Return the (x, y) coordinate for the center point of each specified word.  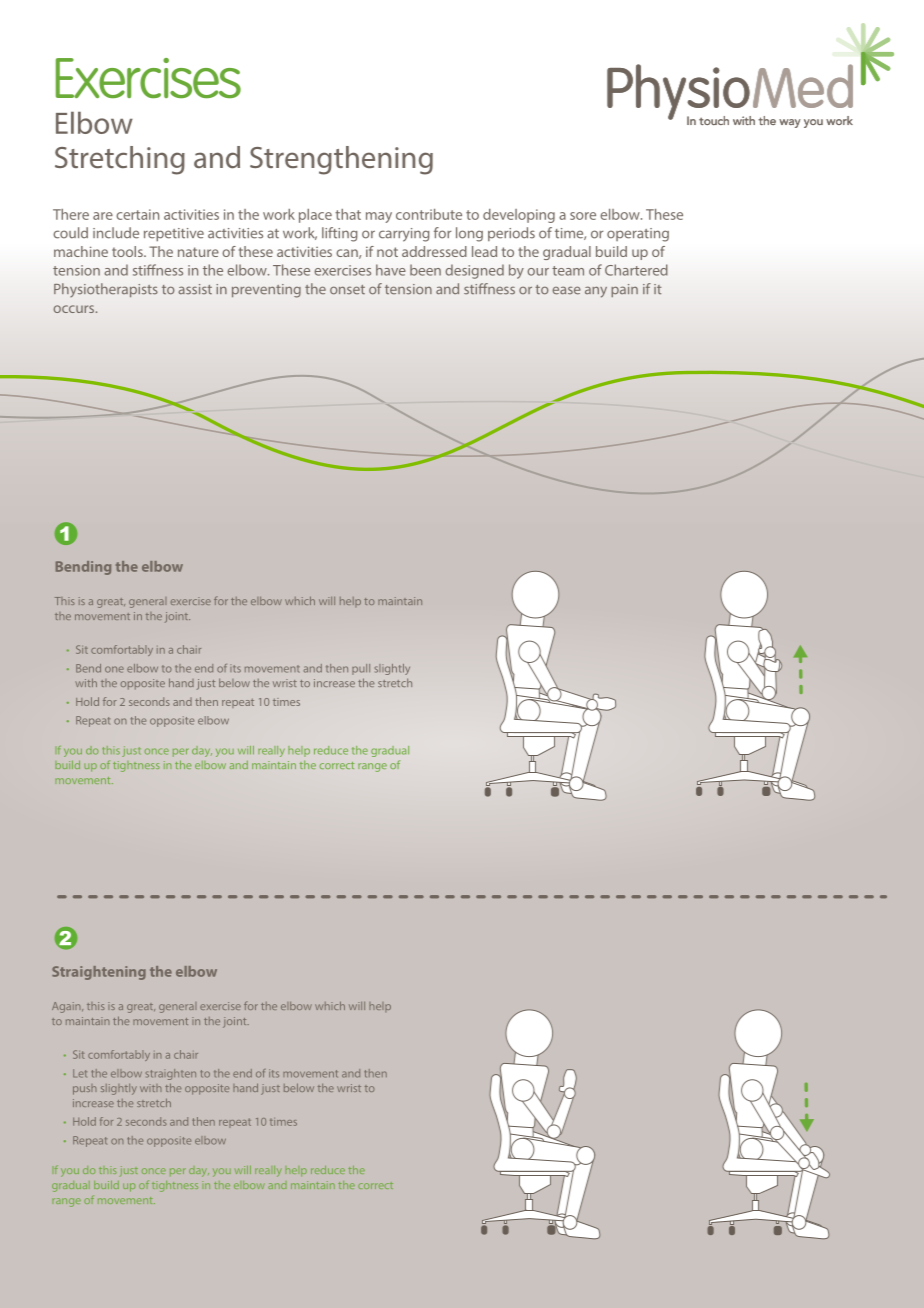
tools (128, 251)
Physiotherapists (106, 290)
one (114, 669)
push (85, 1089)
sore (583, 216)
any (596, 292)
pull (361, 669)
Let (80, 1073)
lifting (340, 234)
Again (67, 1007)
